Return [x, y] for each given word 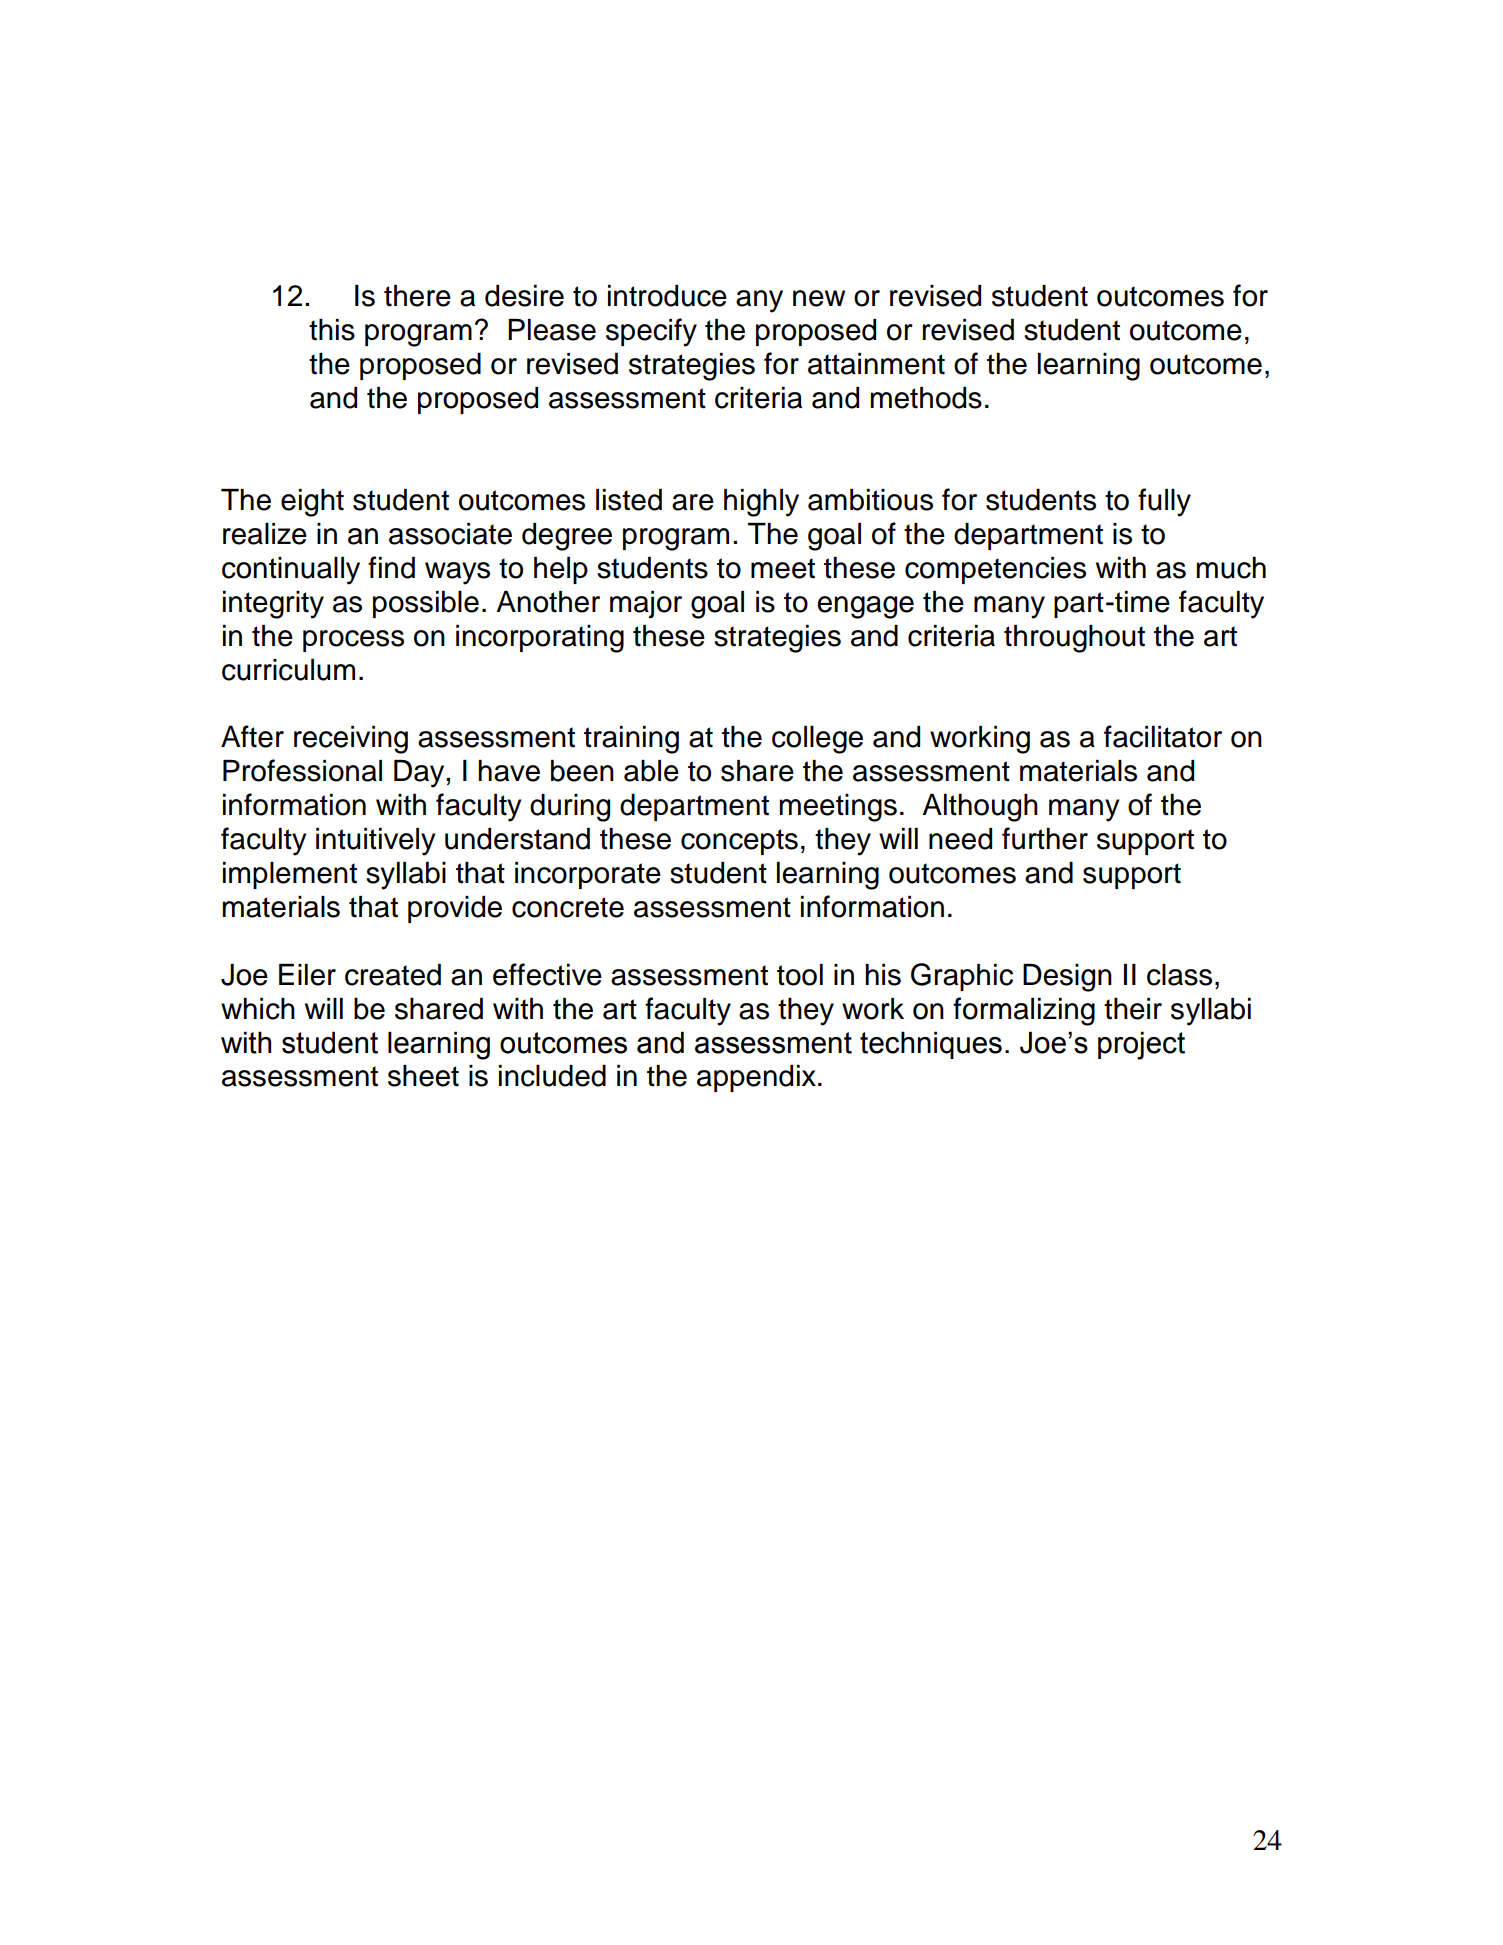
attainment [876, 364]
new [819, 298]
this [332, 330]
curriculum [288, 670]
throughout [1074, 639]
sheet [423, 1076]
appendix [758, 1078]
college [817, 740]
